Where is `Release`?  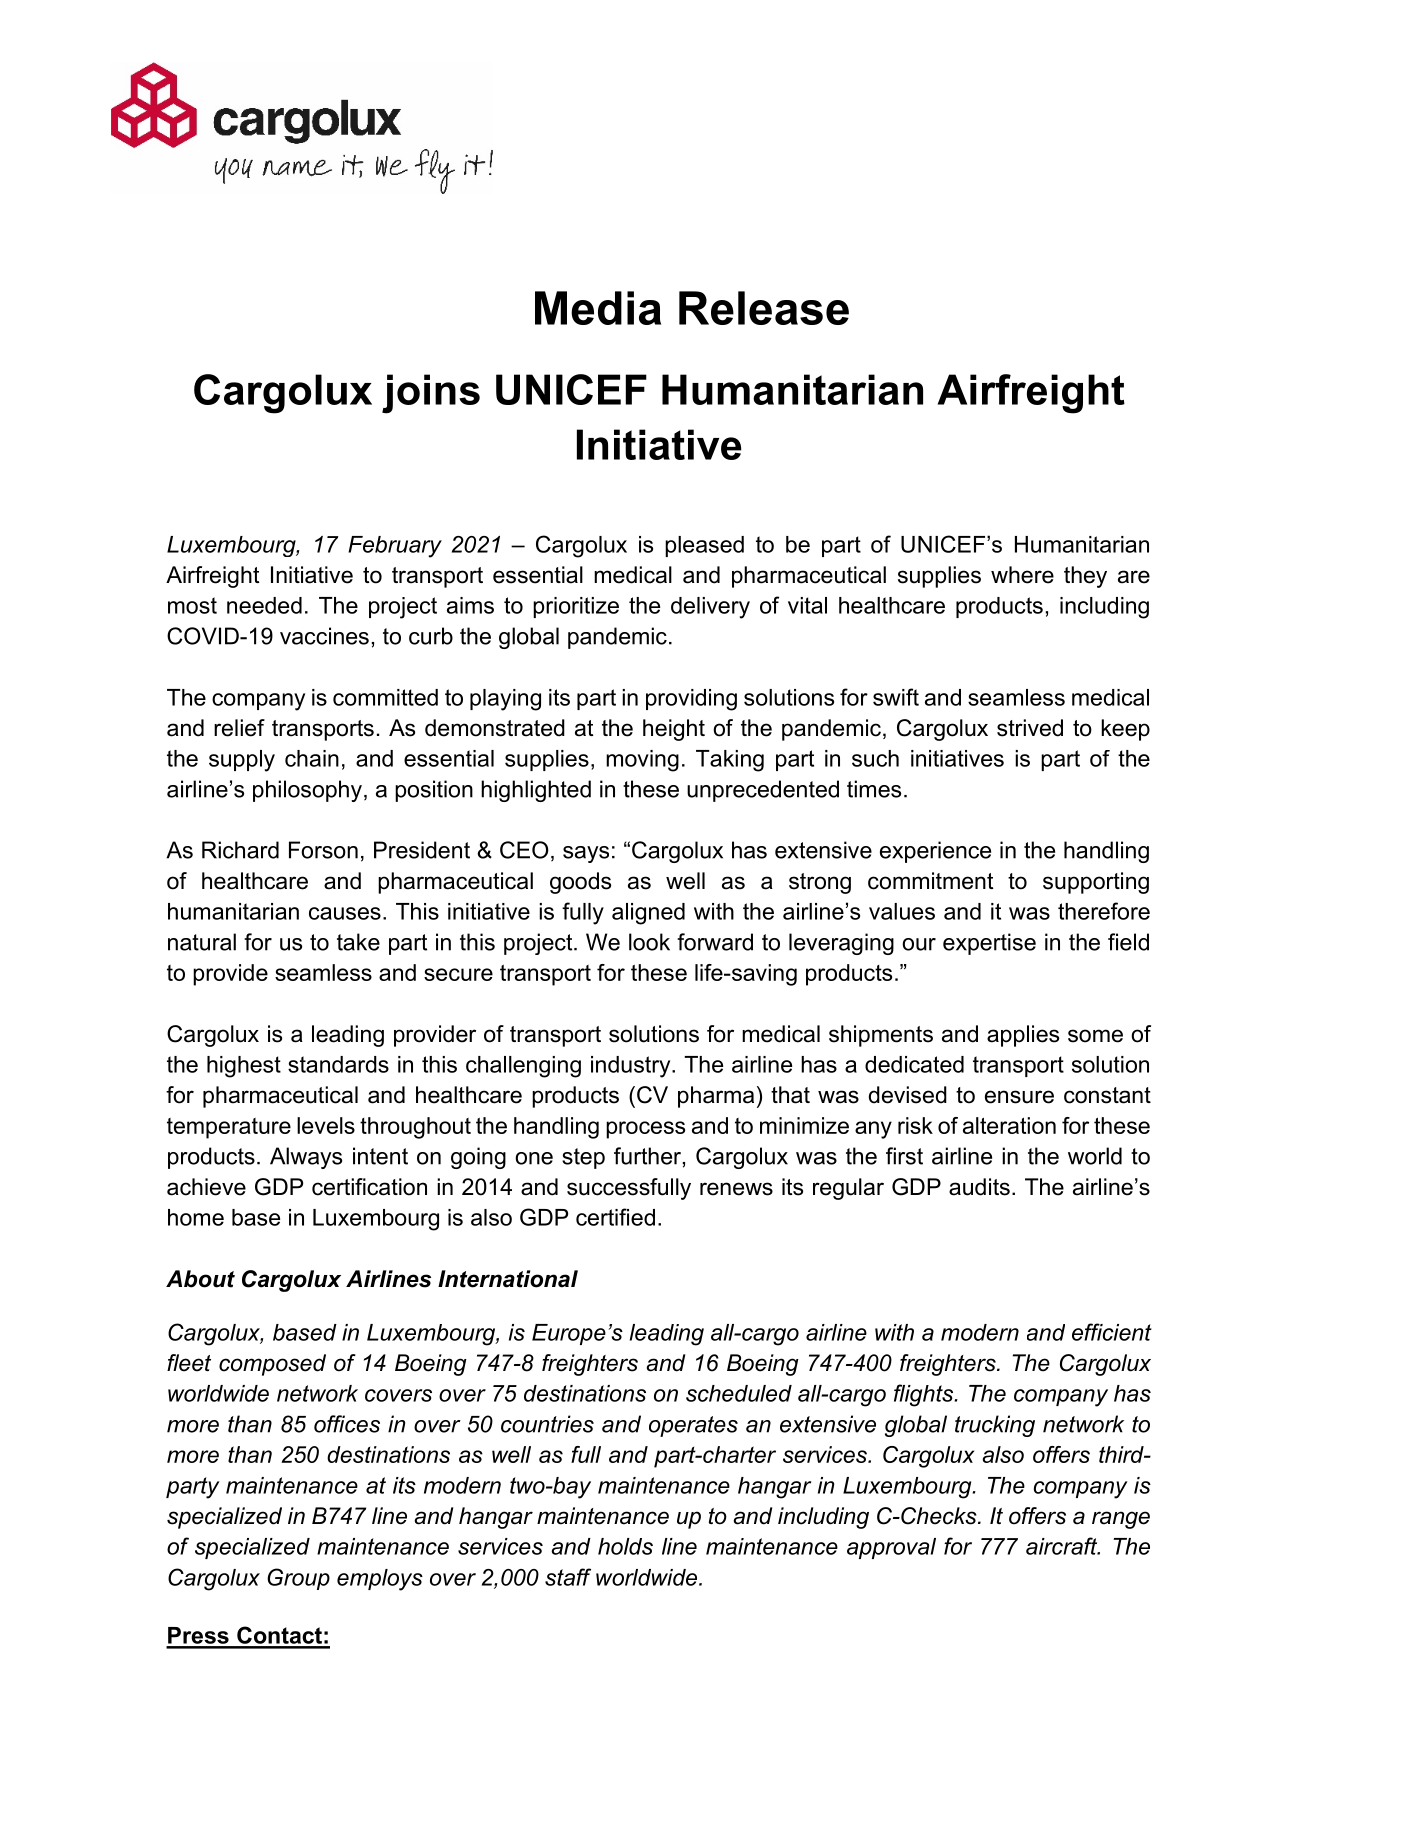
Release is located at coordinates (764, 308).
